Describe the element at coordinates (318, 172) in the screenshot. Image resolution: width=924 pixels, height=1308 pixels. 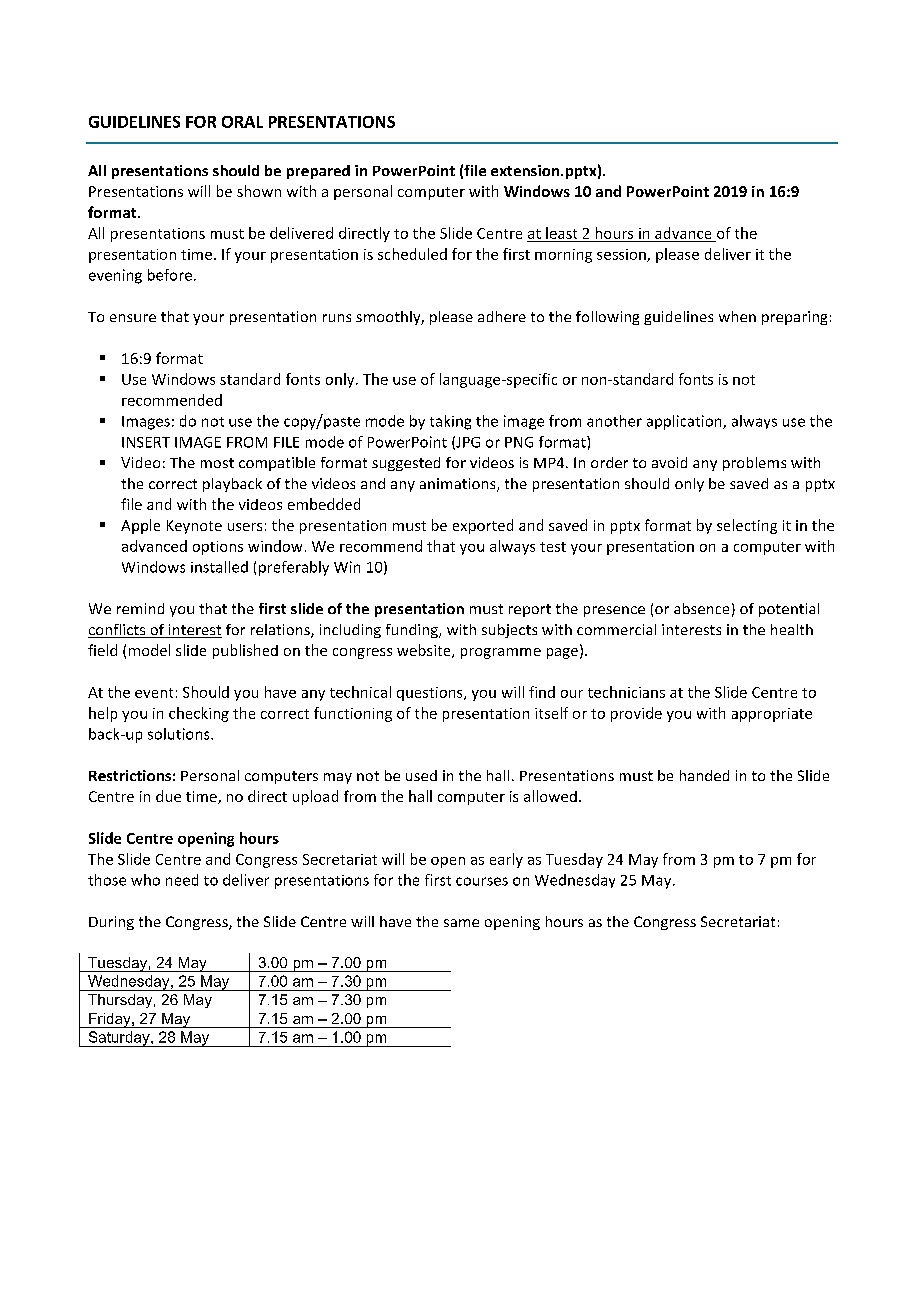
I see `prepared` at that location.
